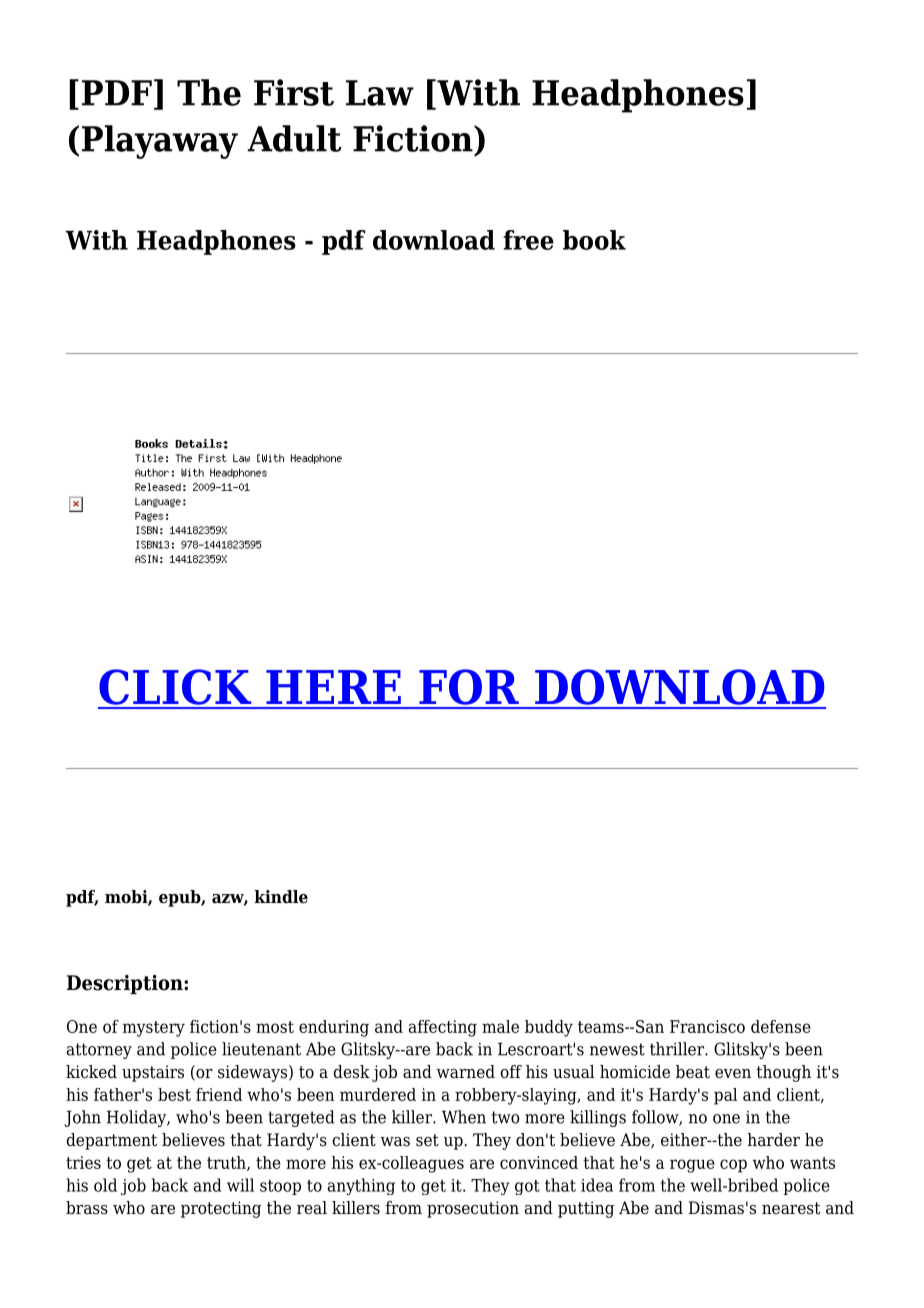 The image size is (924, 1308). What do you see at coordinates (707, 1026) in the screenshot?
I see `Francisco` at bounding box center [707, 1026].
